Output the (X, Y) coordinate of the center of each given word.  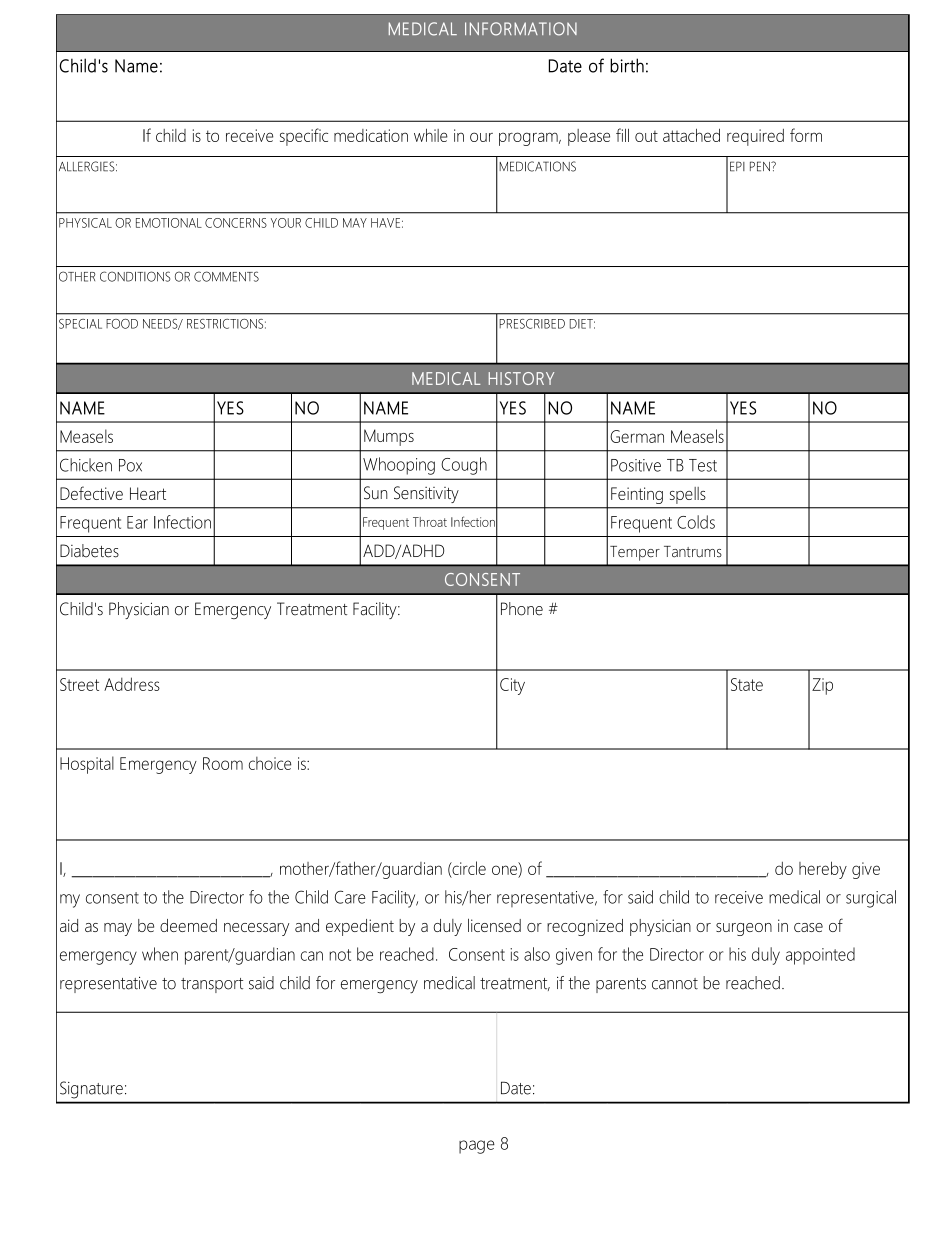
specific (304, 137)
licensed (494, 925)
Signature (91, 1089)
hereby (823, 870)
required (755, 137)
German (637, 436)
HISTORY (521, 378)
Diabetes (89, 551)
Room (223, 763)
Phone (522, 609)
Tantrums (693, 552)
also (537, 954)
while (431, 135)
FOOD (122, 324)
